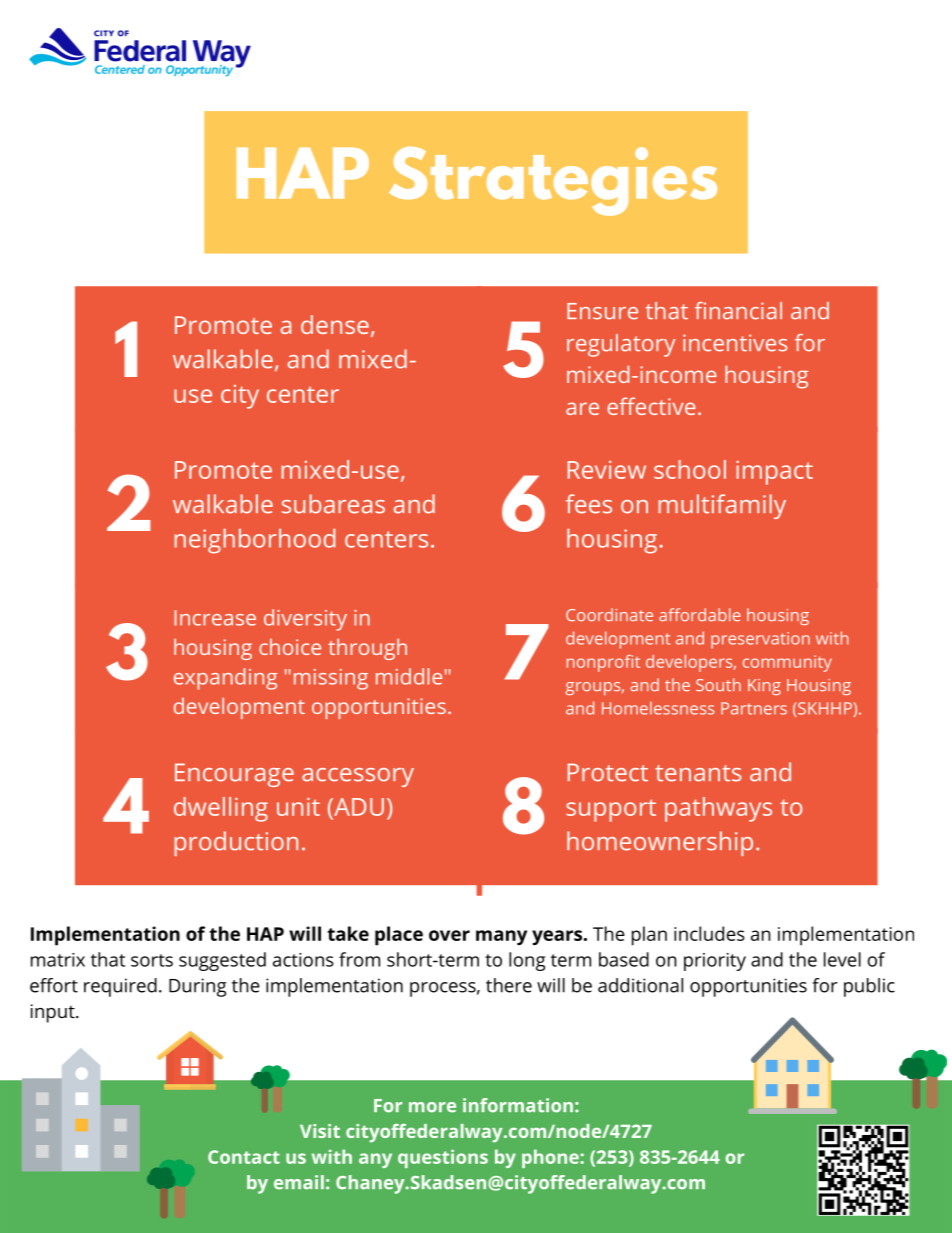 This screenshot has height=1233, width=952. I want to click on financial, so click(738, 311).
